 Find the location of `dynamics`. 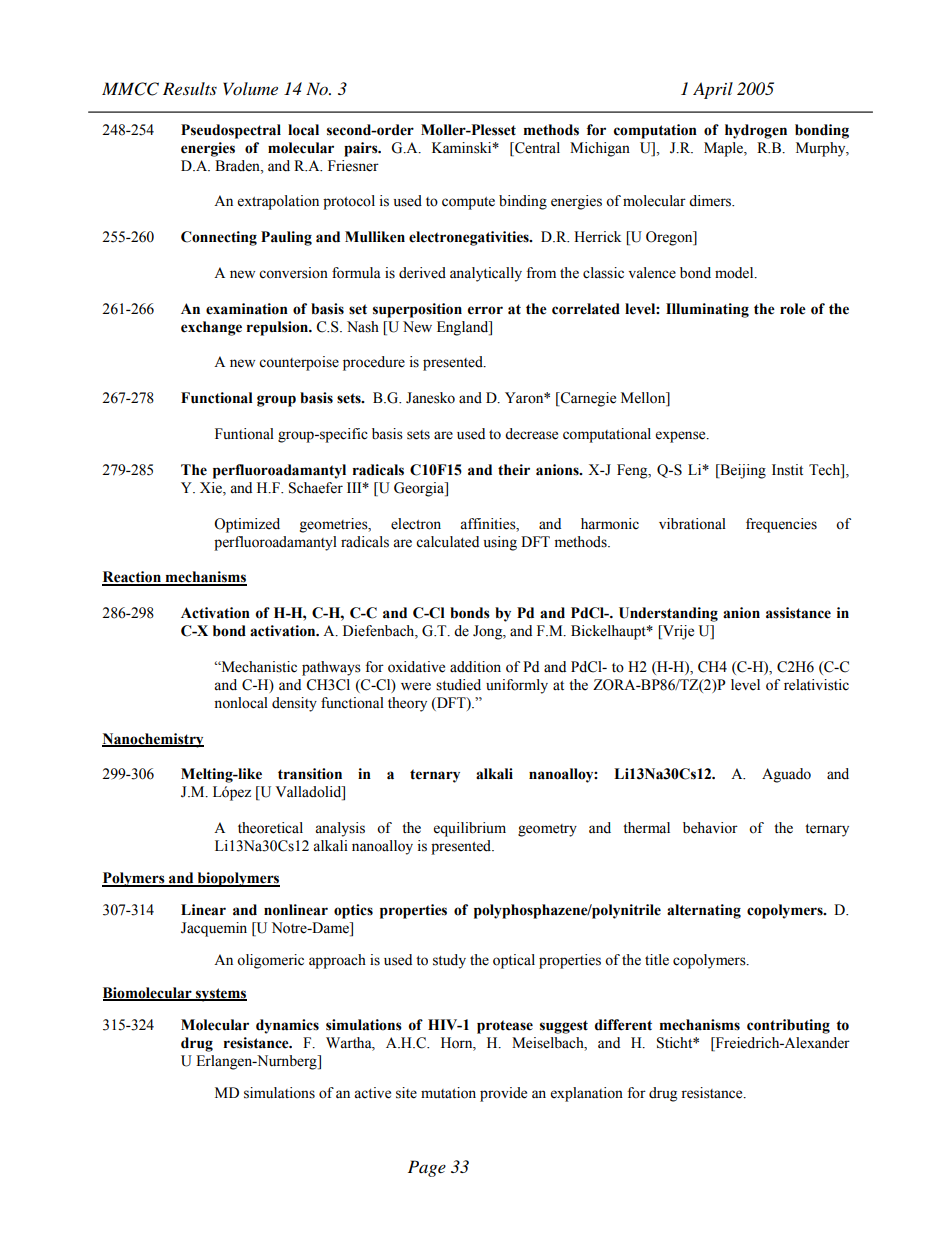

dynamics is located at coordinates (287, 1026).
